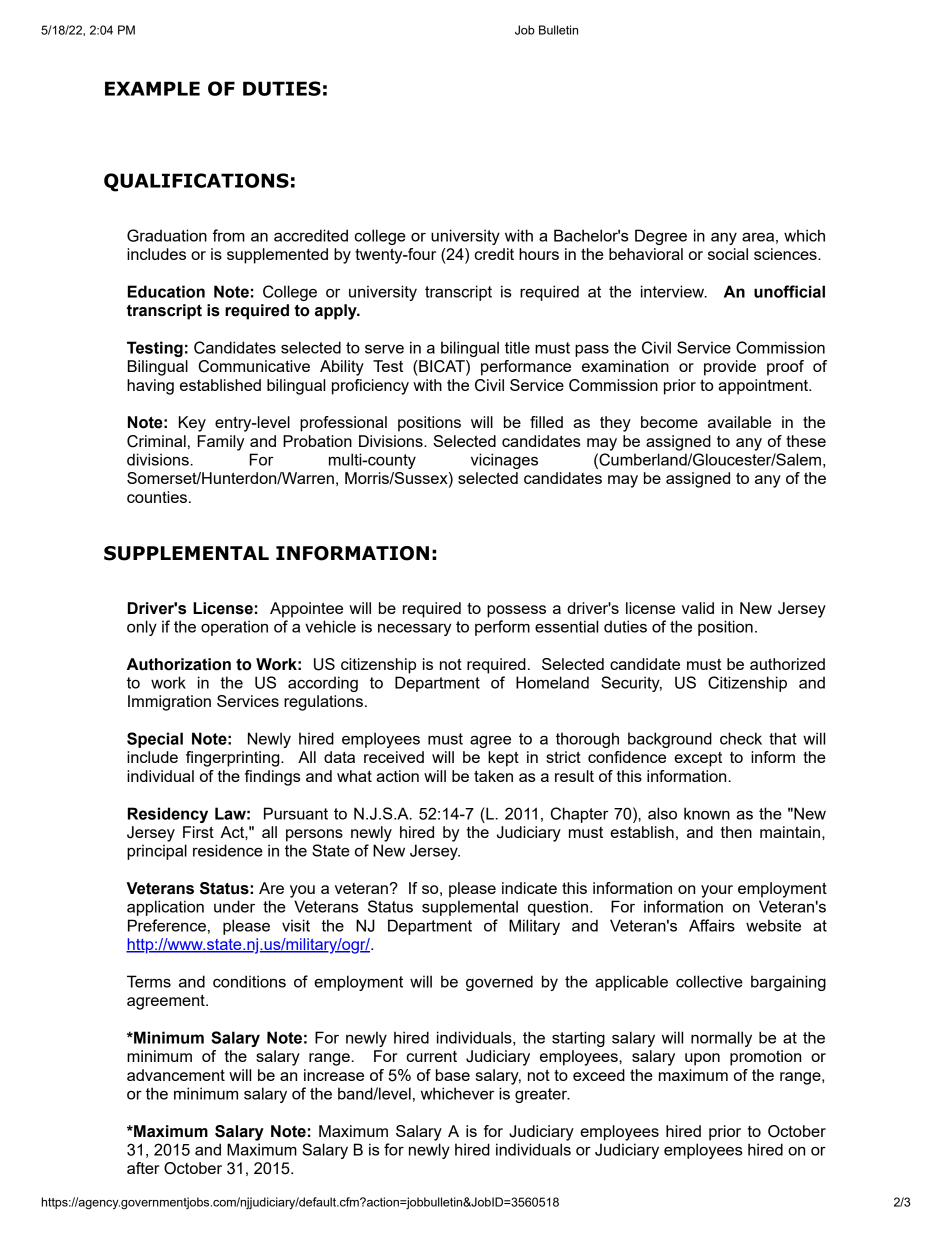  I want to click on hours, so click(539, 254).
